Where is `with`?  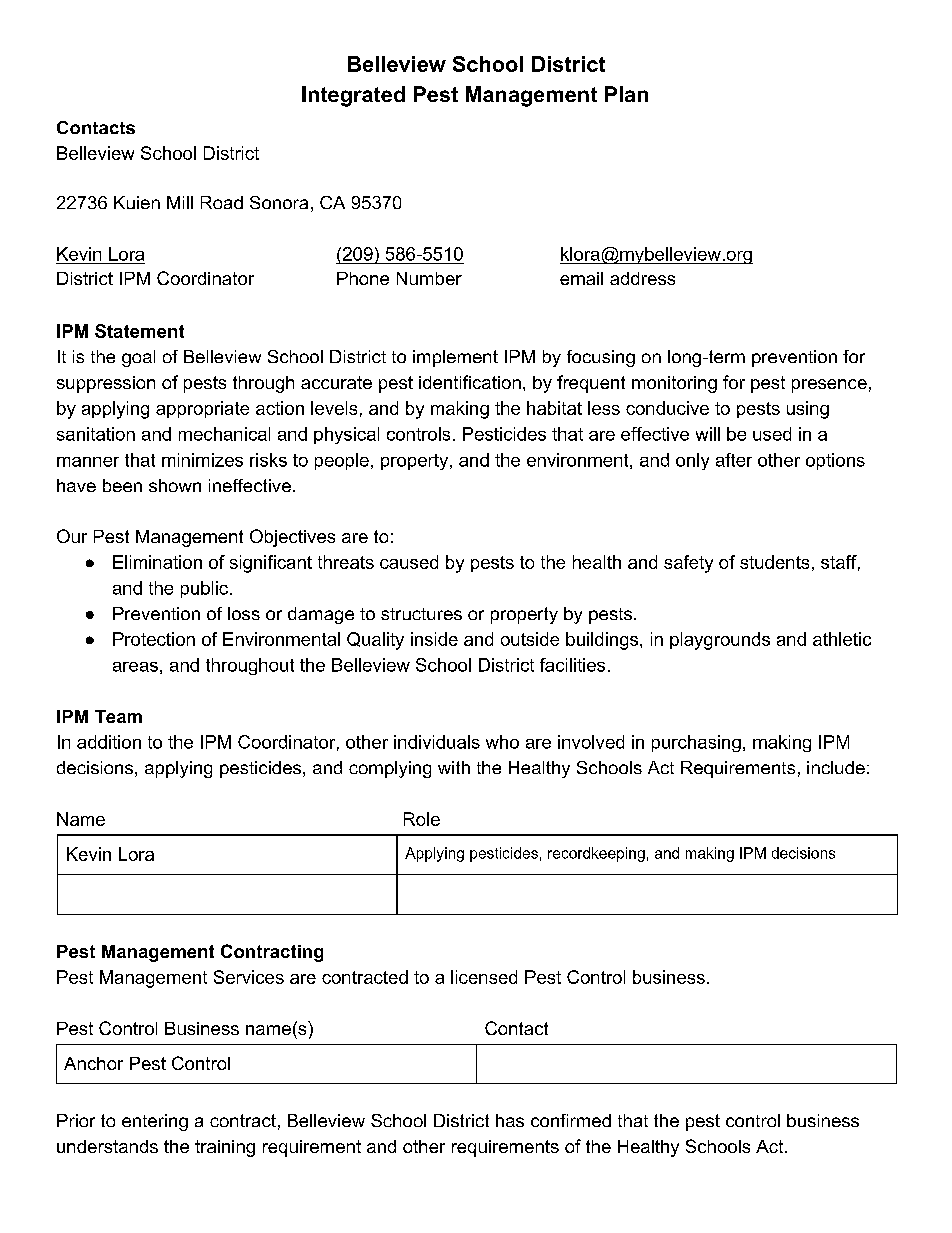 with is located at coordinates (454, 767).
